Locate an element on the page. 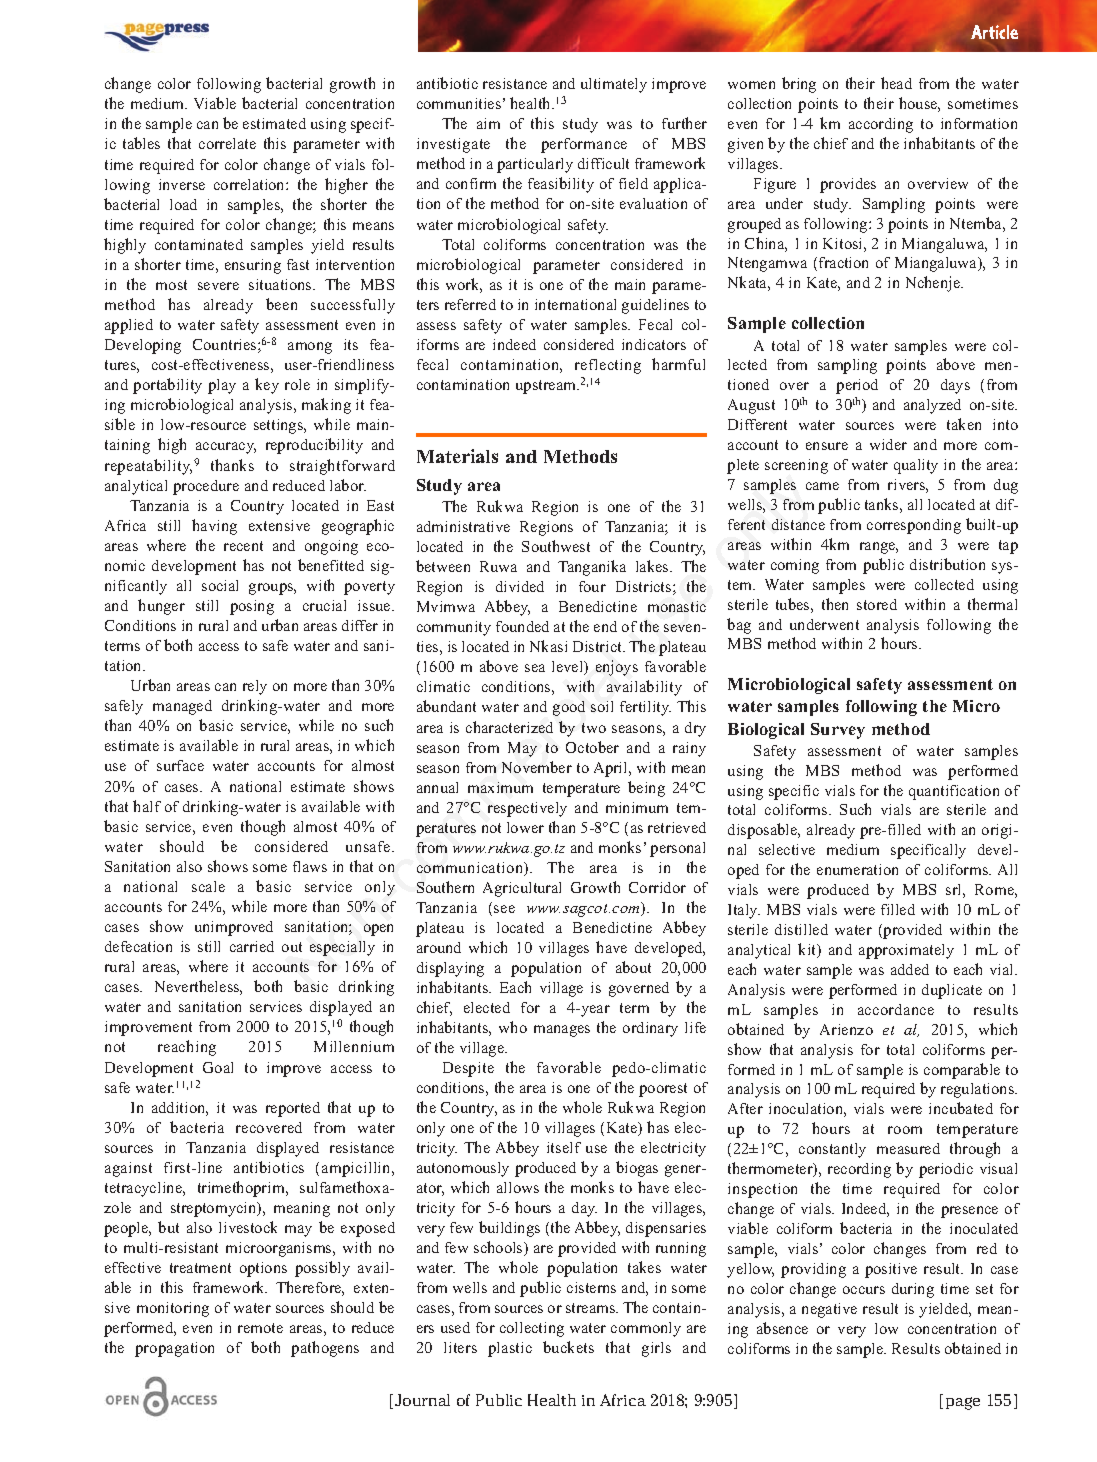 The width and height of the document is (1097, 1462). procedure is located at coordinates (206, 487).
